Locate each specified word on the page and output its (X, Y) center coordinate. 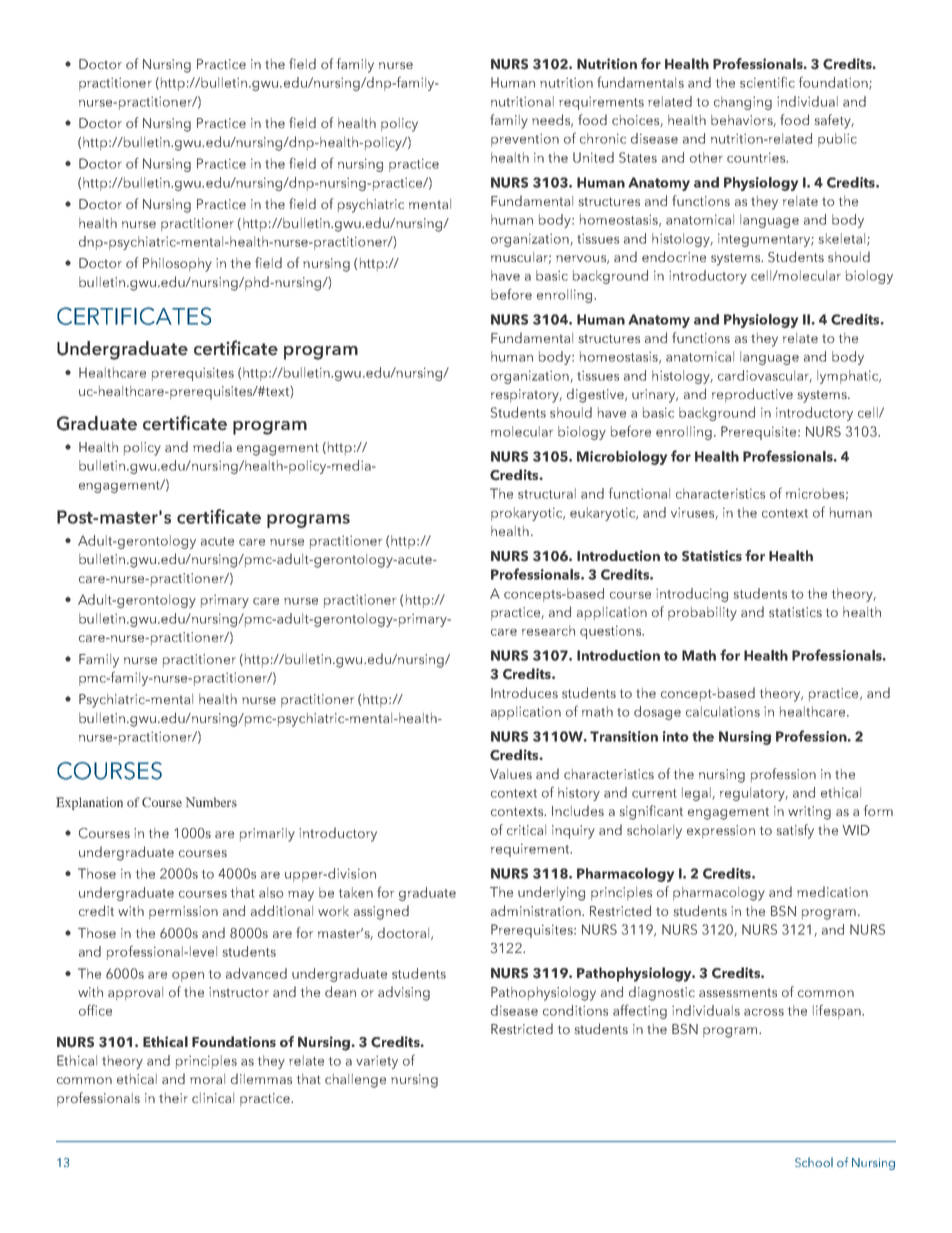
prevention (525, 140)
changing (743, 103)
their (173, 1098)
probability (702, 614)
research (548, 630)
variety (377, 1062)
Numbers (211, 802)
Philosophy (177, 265)
